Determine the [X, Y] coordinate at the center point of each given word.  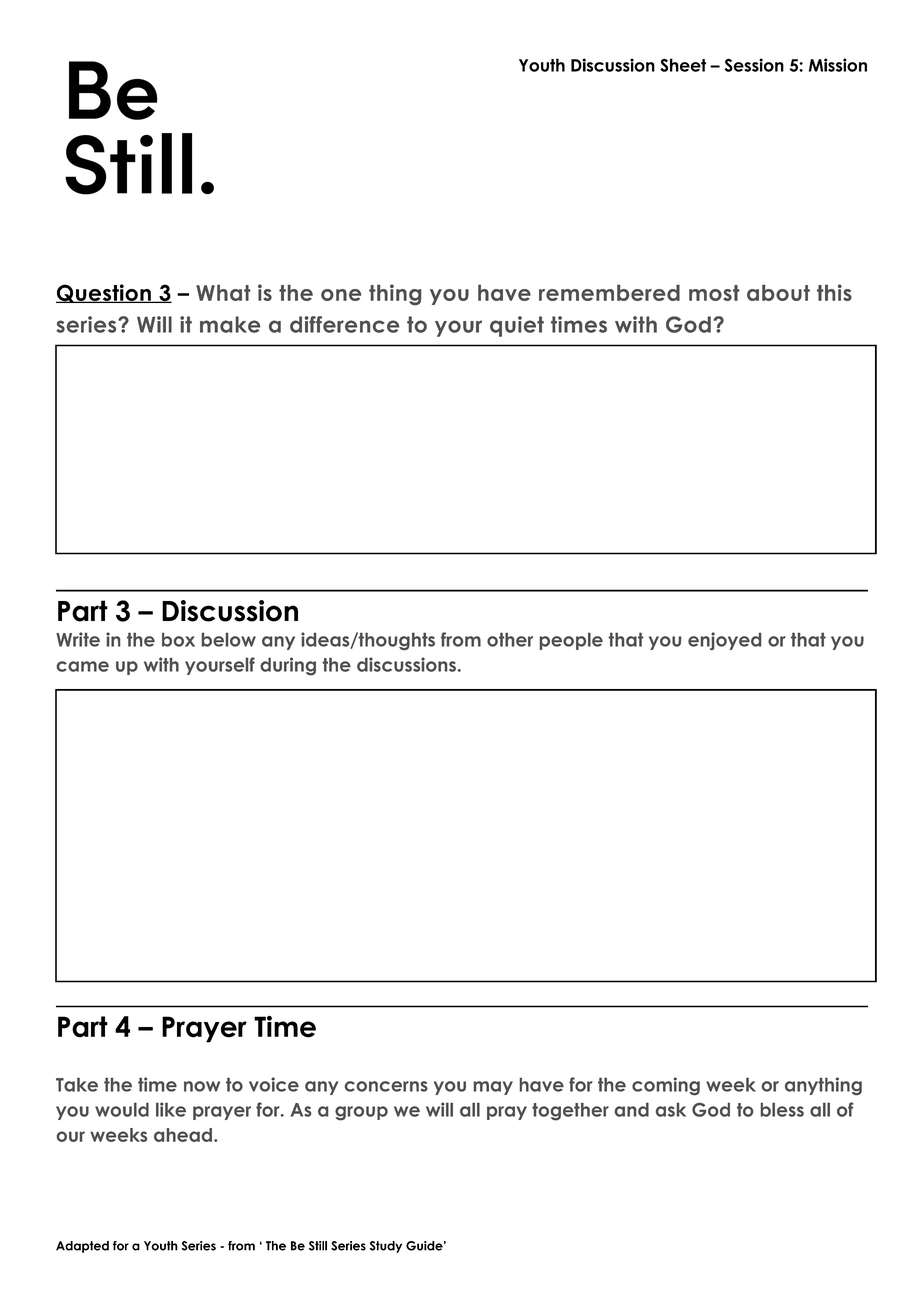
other [510, 639]
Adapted [82, 1247]
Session [754, 65]
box [178, 640]
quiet [517, 326]
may [493, 1088]
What [223, 293]
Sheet [683, 65]
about [778, 293]
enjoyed [724, 641]
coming [666, 1086]
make [230, 324]
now [202, 1086]
